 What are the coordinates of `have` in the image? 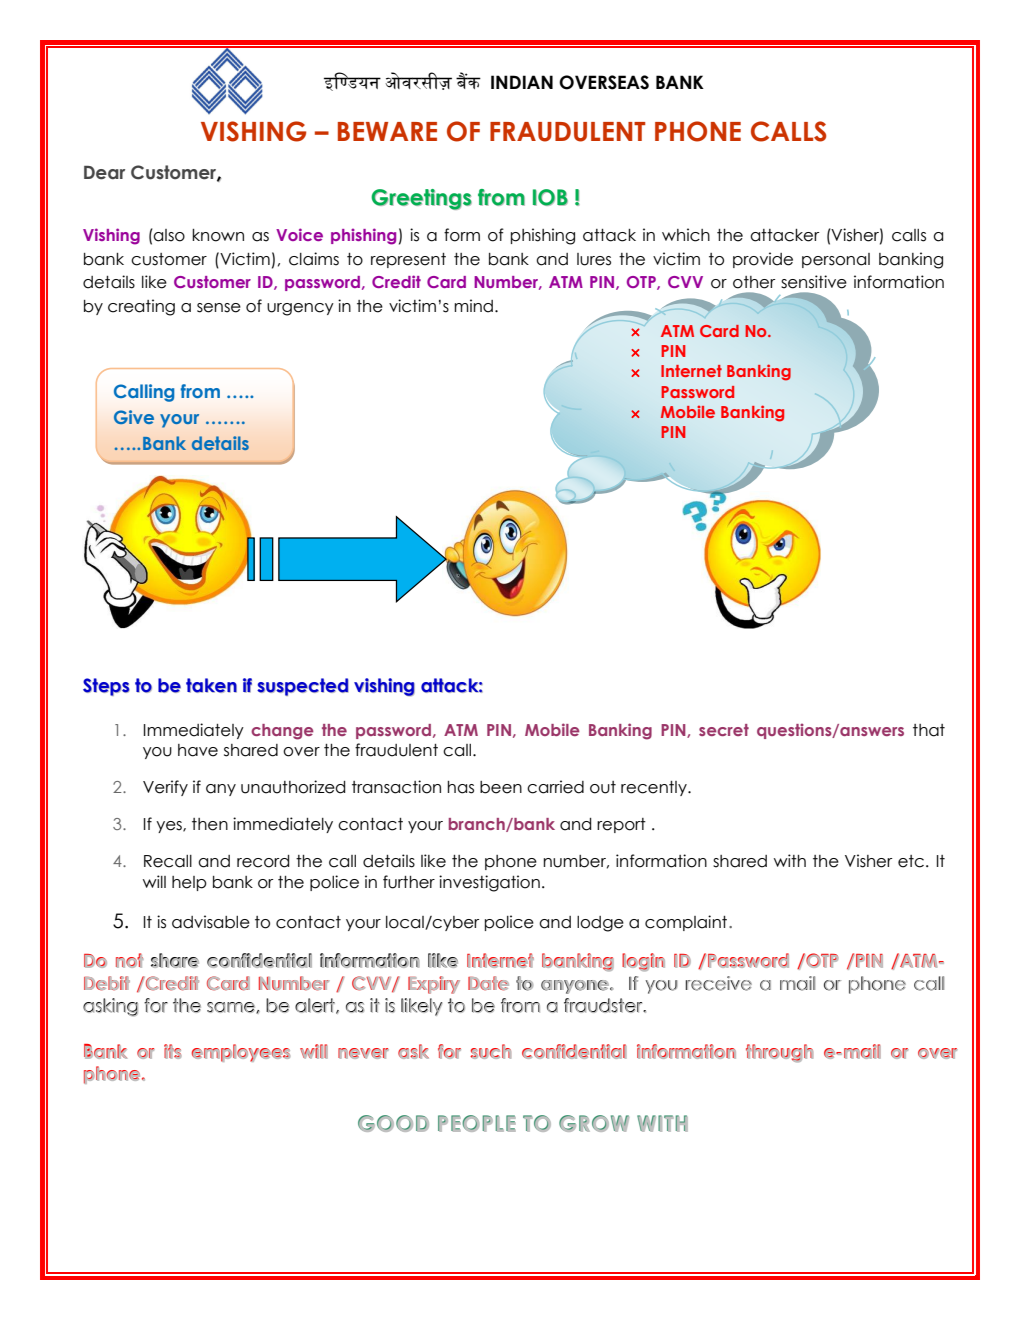 It's located at (198, 750).
